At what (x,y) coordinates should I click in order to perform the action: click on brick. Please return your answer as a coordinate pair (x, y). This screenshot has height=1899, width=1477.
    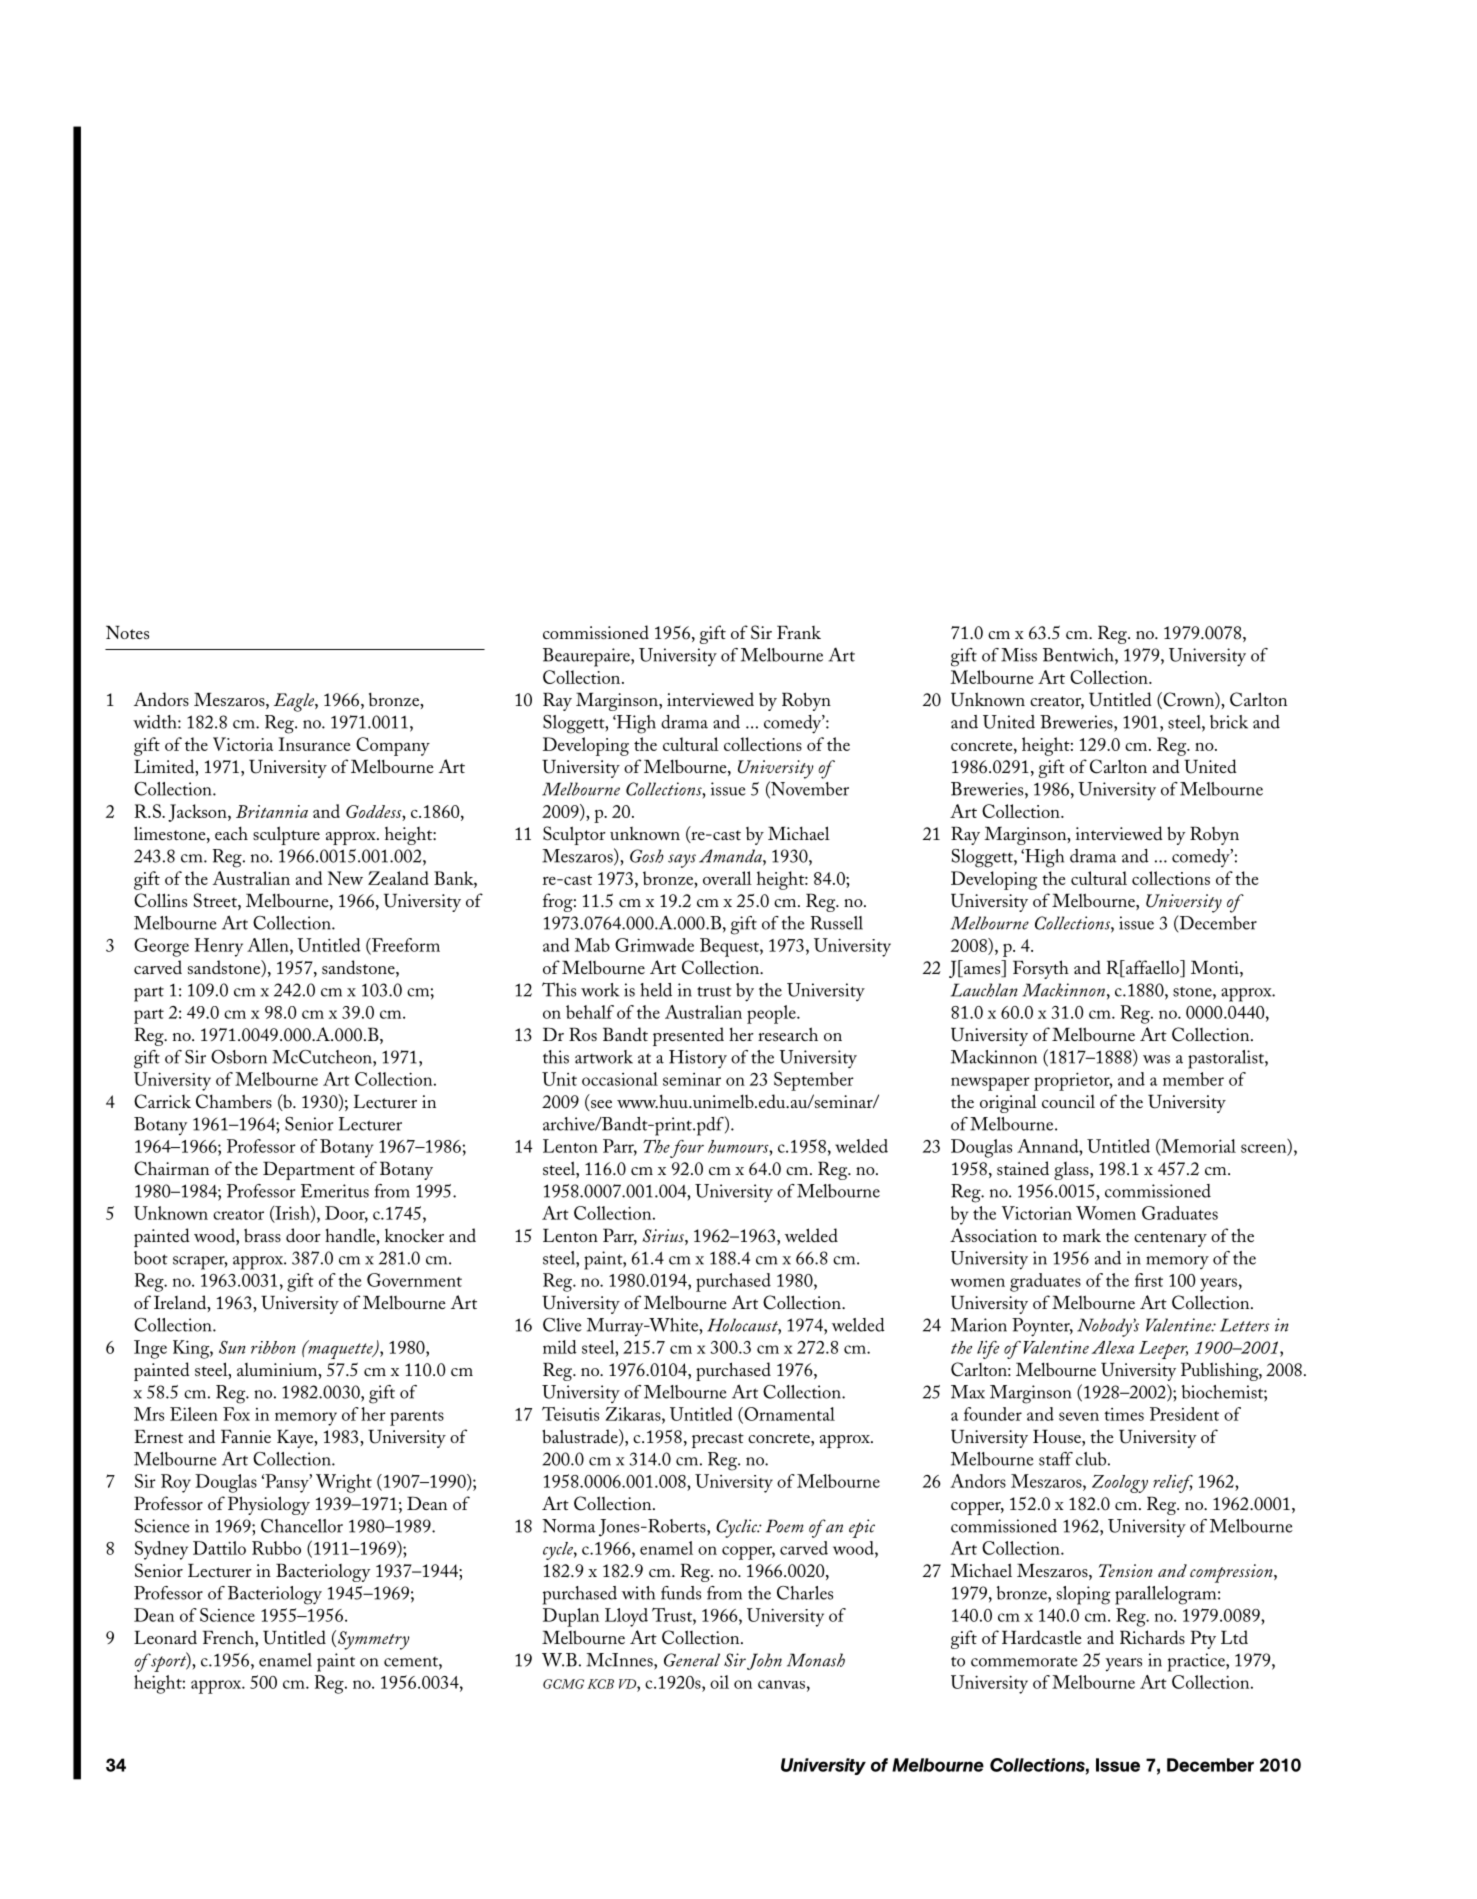
    Looking at the image, I should click on (1229, 722).
